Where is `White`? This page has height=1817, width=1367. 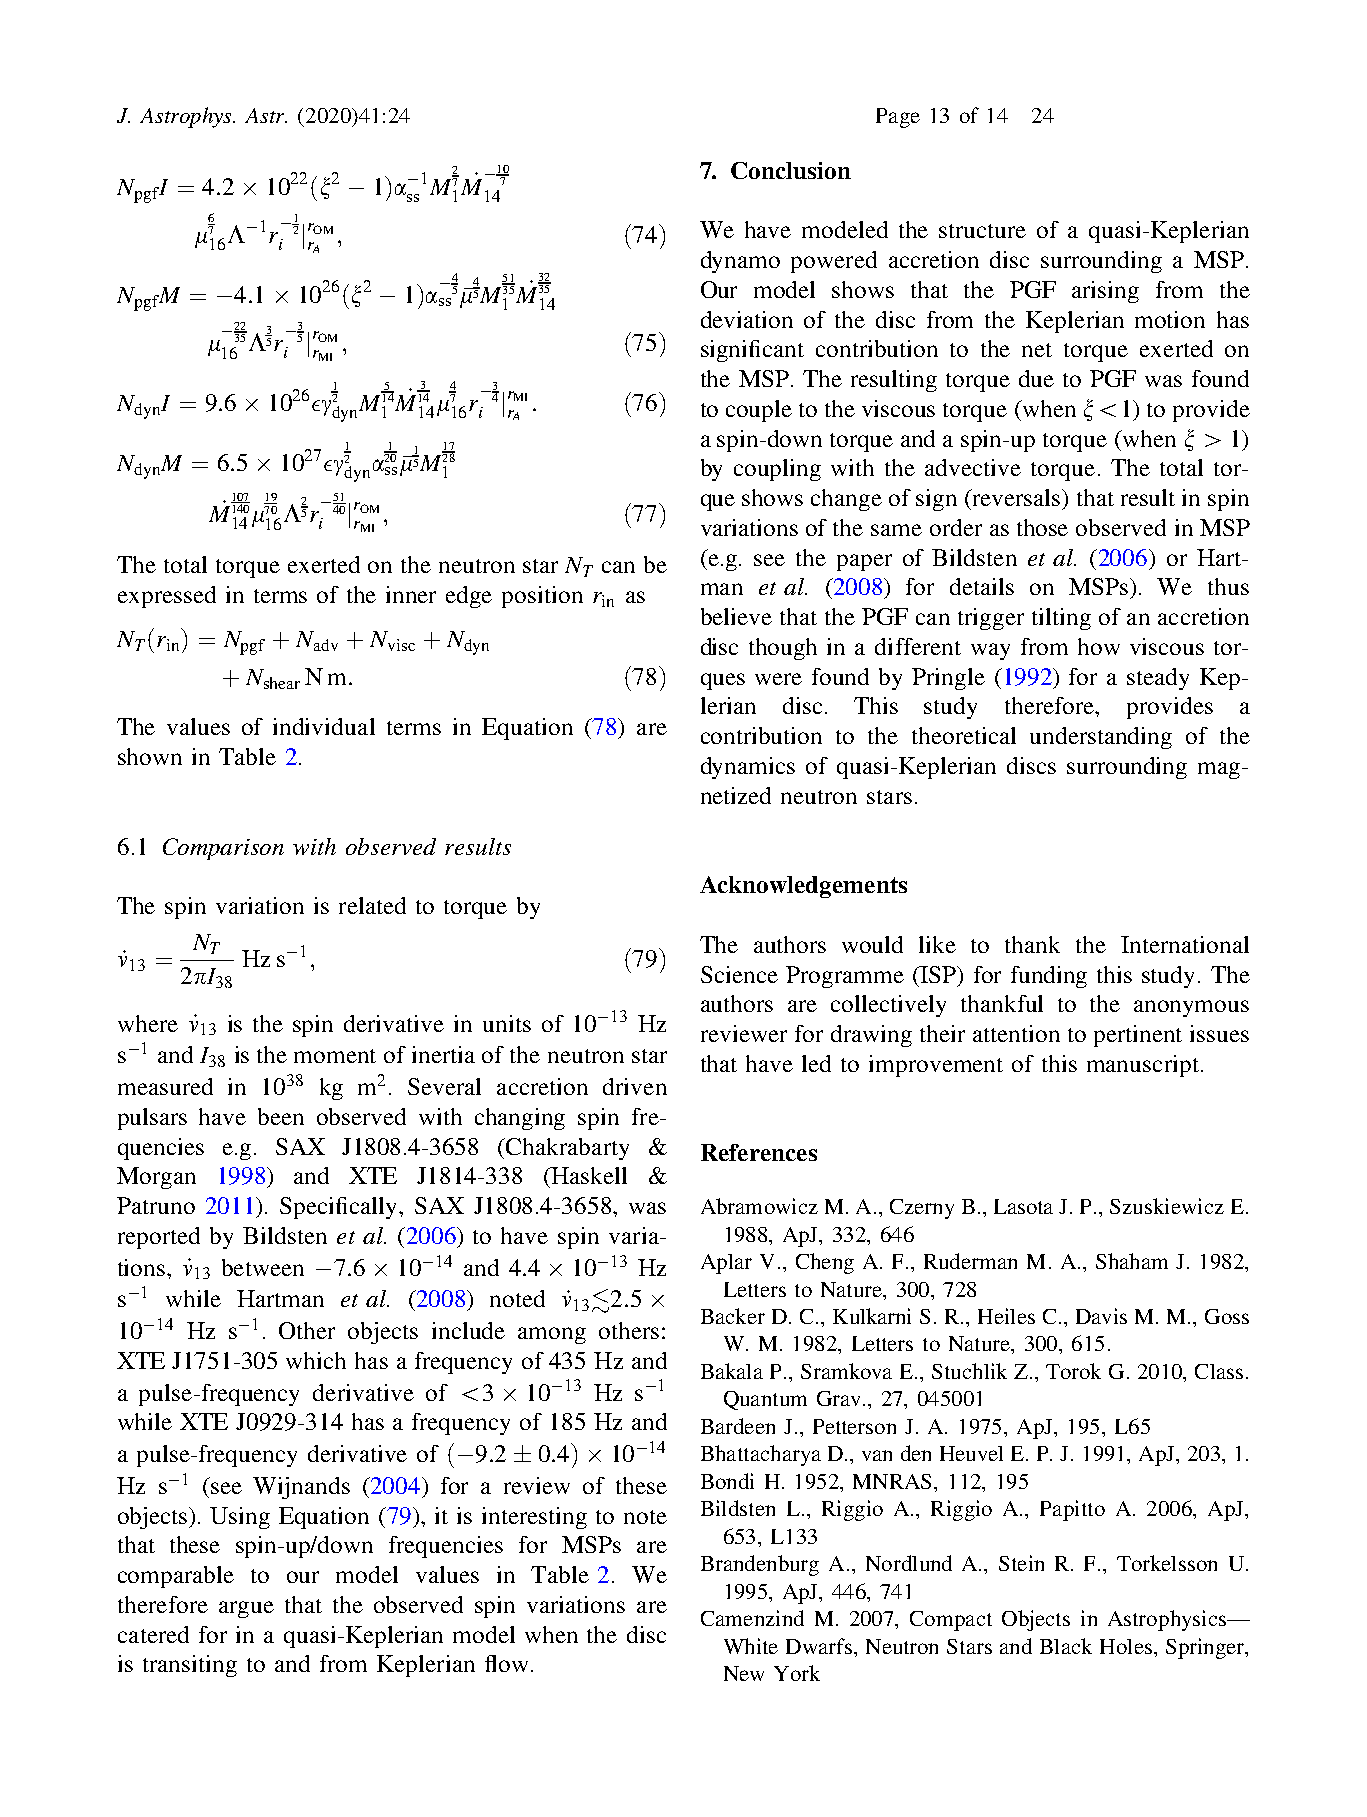
White is located at coordinates (751, 1646).
